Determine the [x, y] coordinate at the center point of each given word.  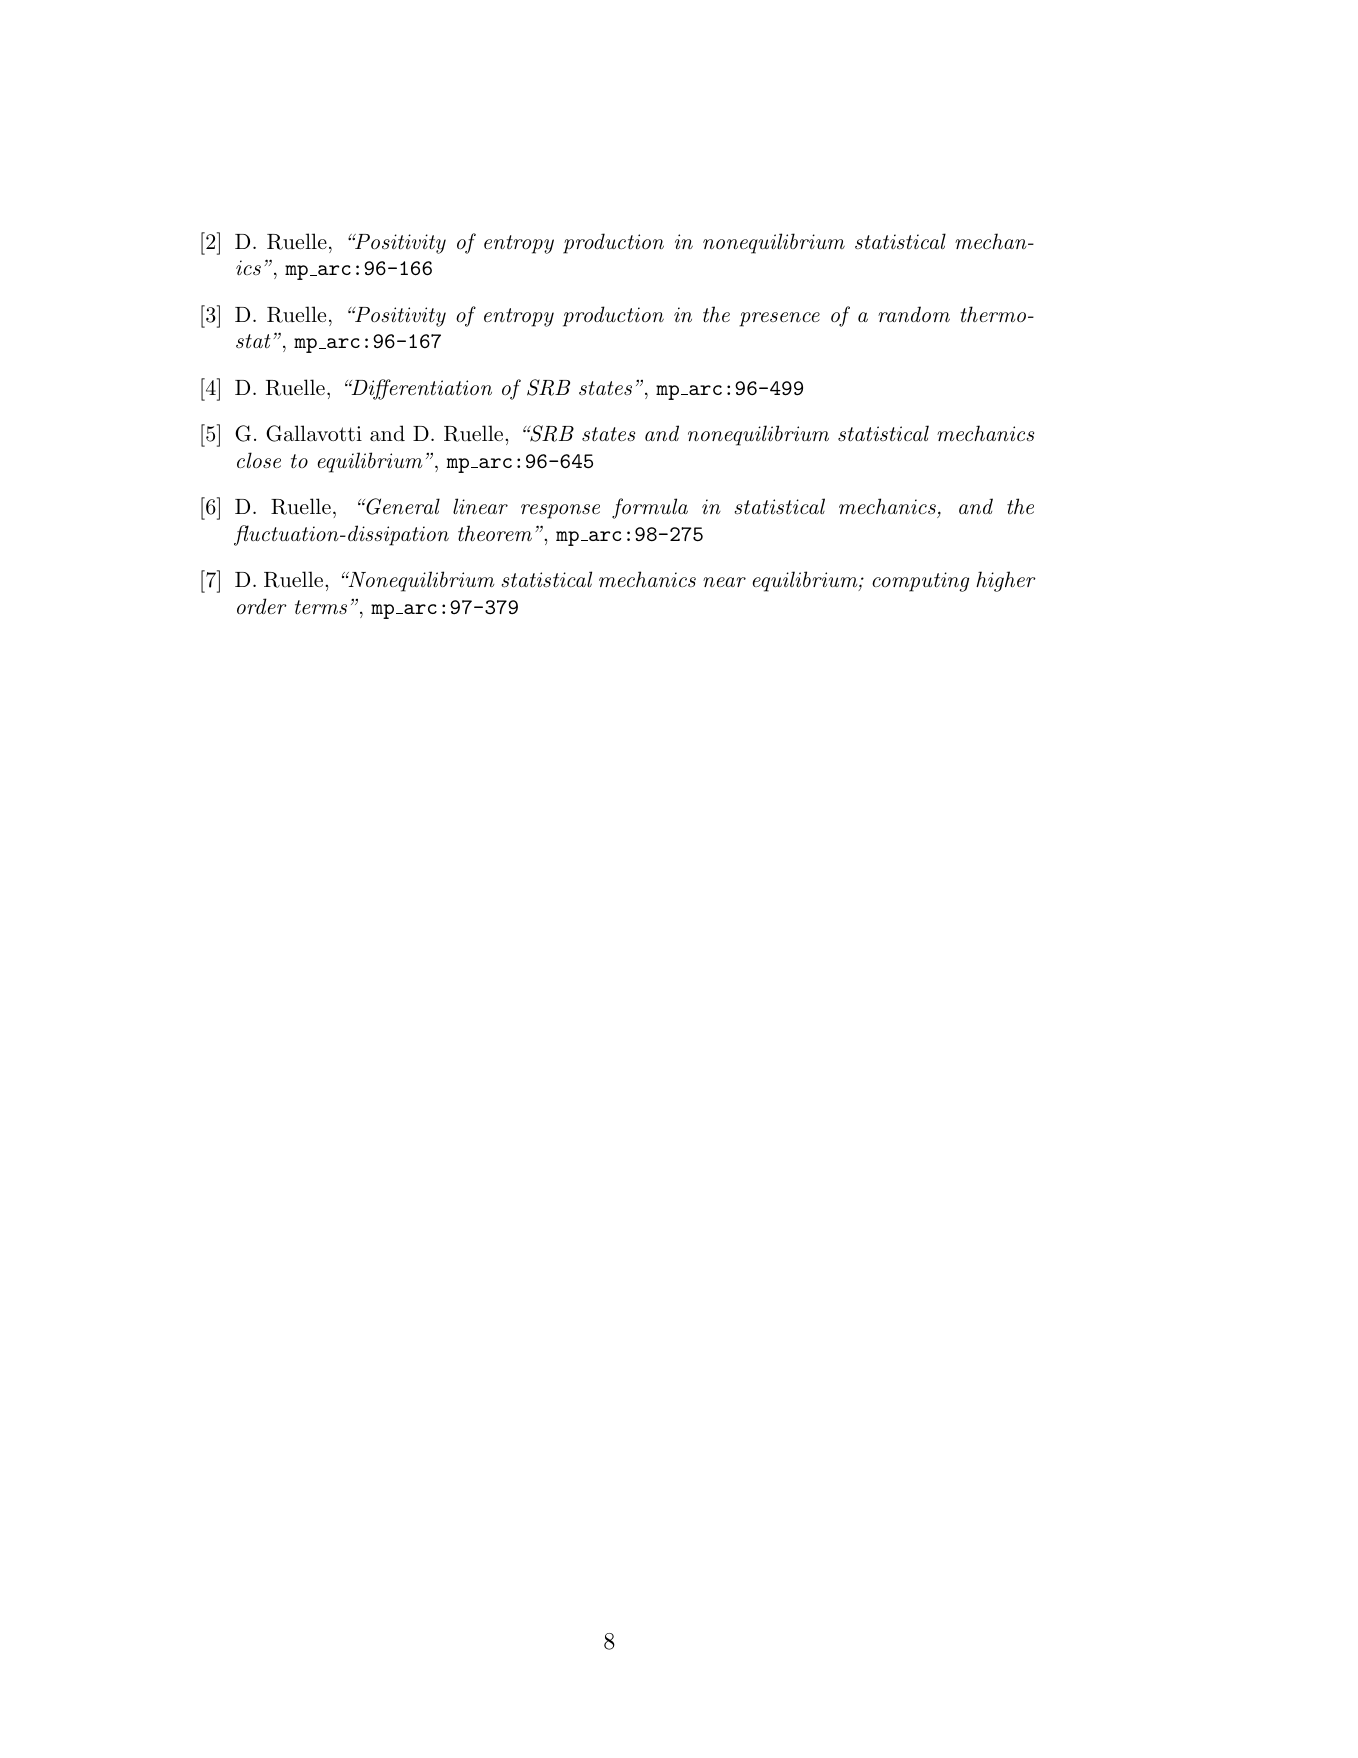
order [262, 606]
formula [650, 508]
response [560, 511]
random [914, 314]
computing [921, 582]
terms [321, 607]
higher [1006, 581]
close [259, 460]
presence [779, 319]
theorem [495, 533]
